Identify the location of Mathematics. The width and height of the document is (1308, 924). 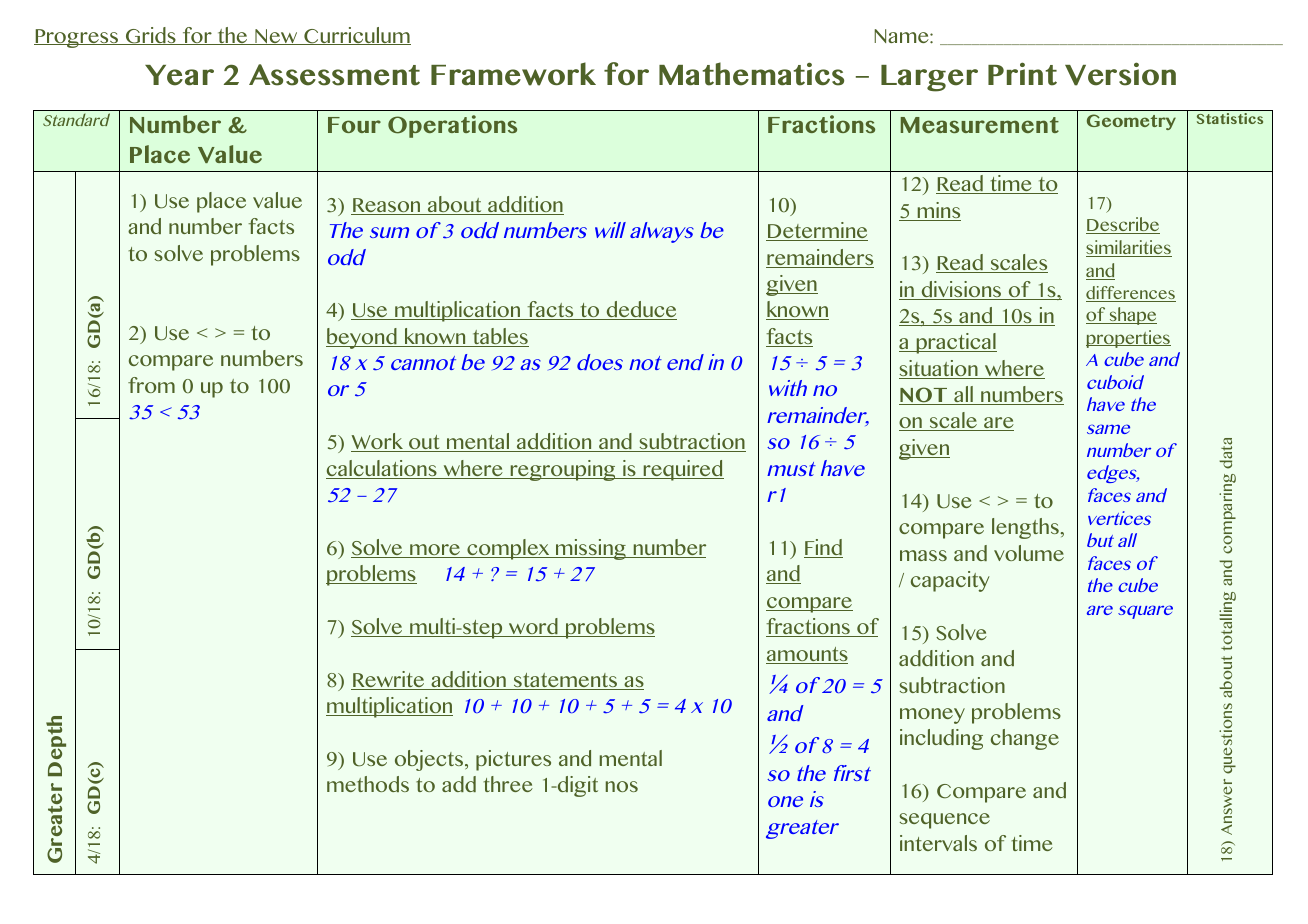
(751, 74).
